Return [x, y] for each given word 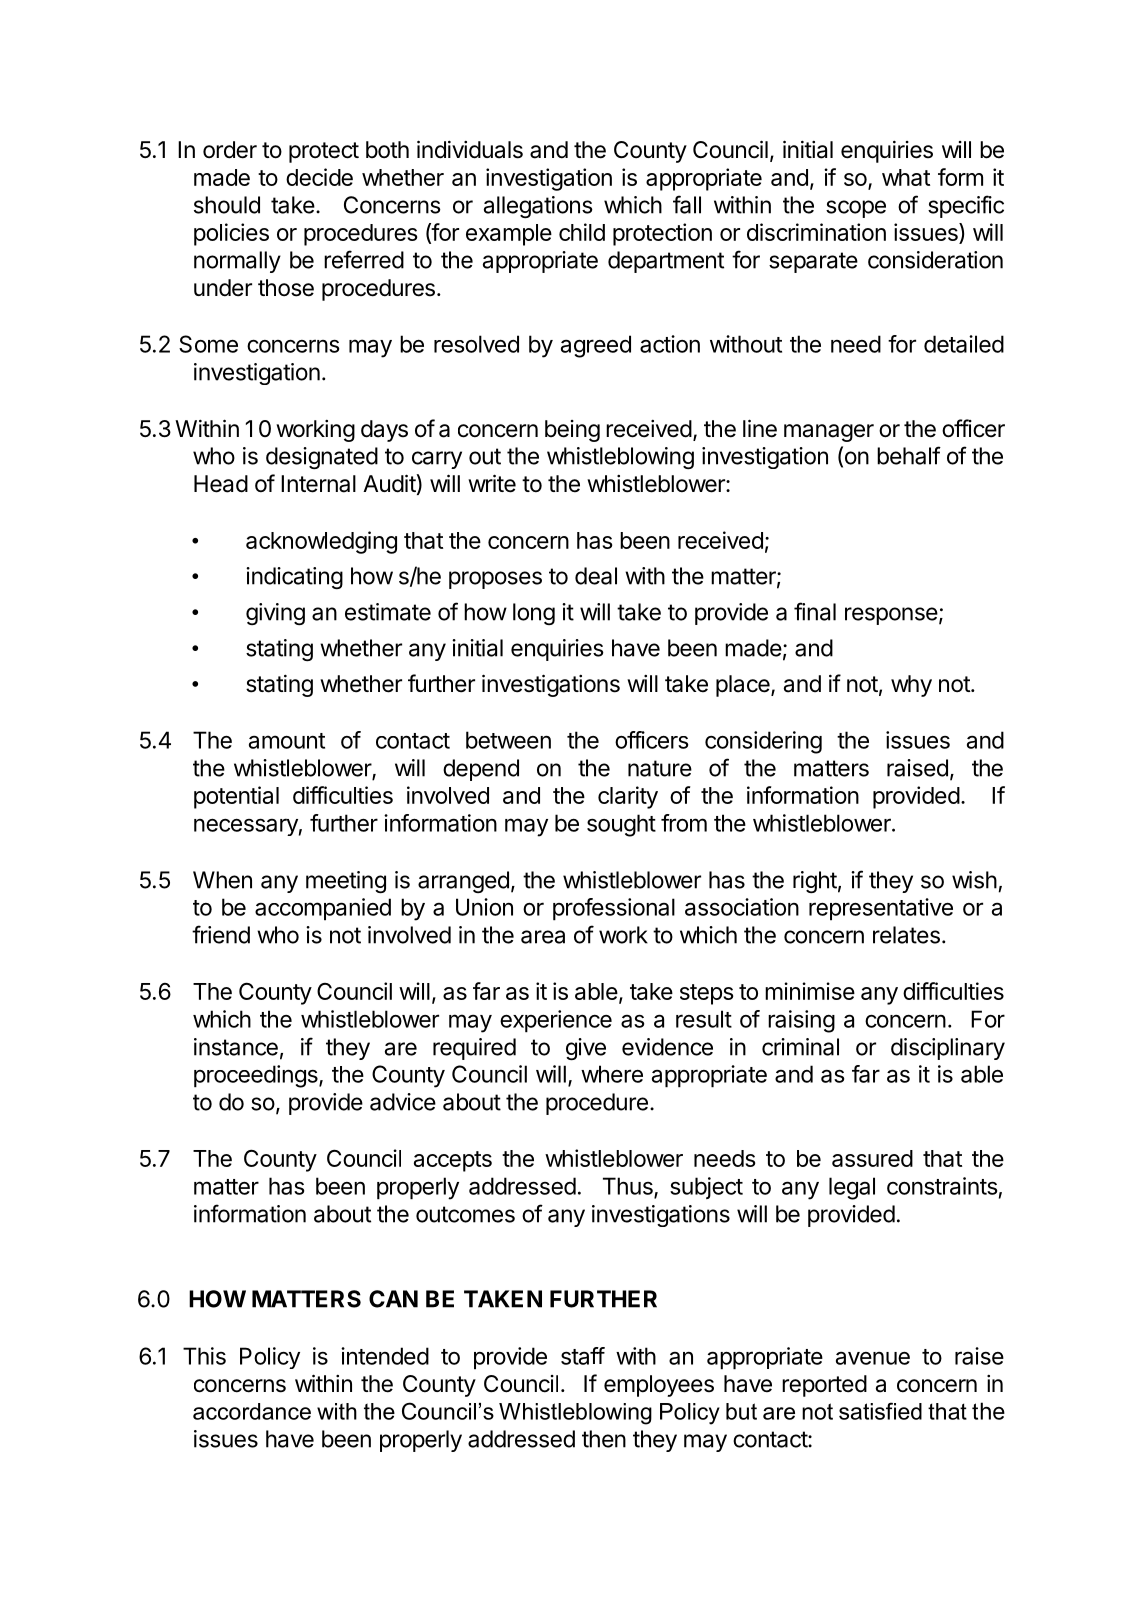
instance [236, 1047]
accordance [252, 1411]
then [604, 1439]
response [891, 616]
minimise [810, 991]
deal [596, 576]
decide [319, 177]
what [906, 177]
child [582, 232]
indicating [294, 578]
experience [556, 1021]
